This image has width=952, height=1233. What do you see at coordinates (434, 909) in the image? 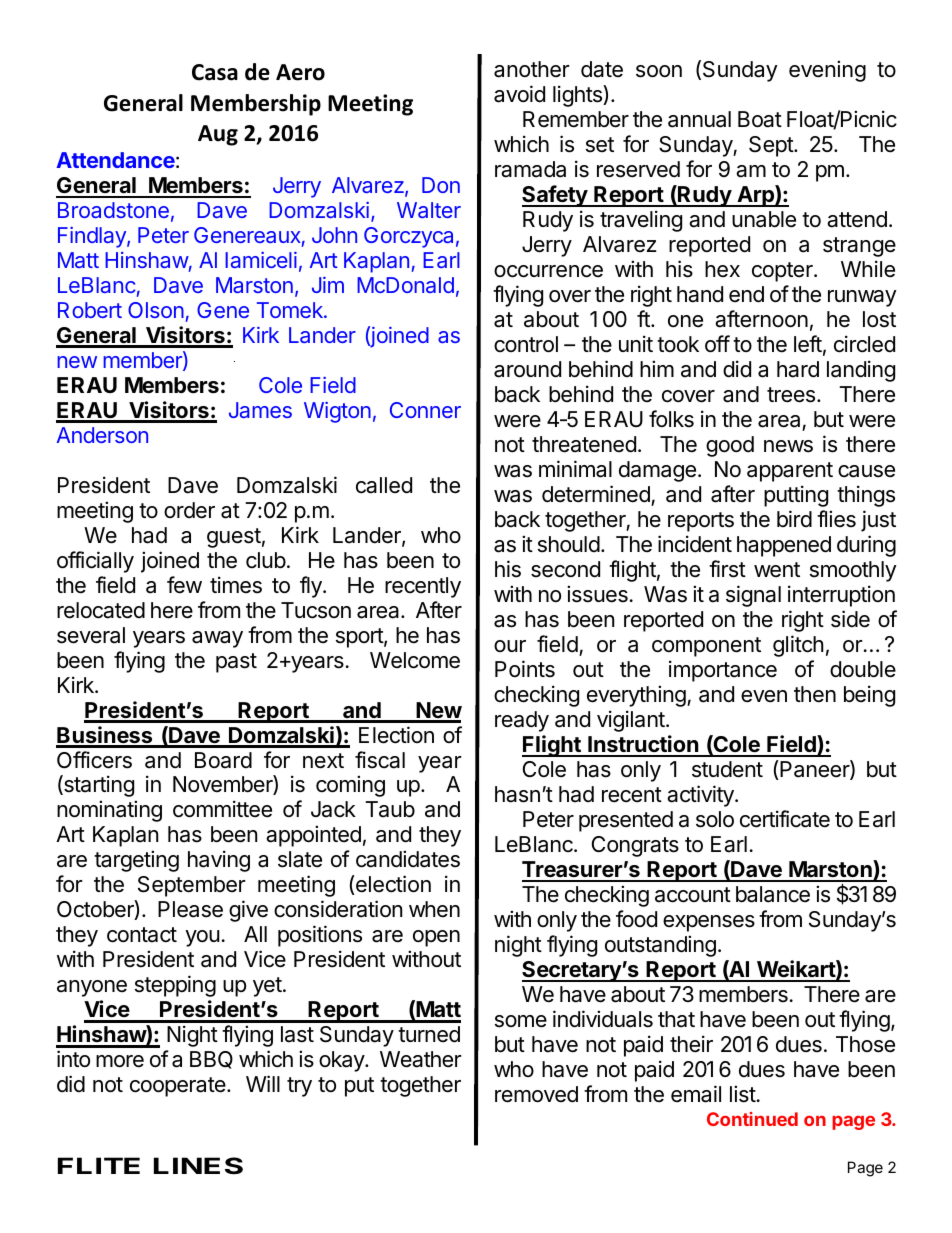
I see `when` at bounding box center [434, 909].
